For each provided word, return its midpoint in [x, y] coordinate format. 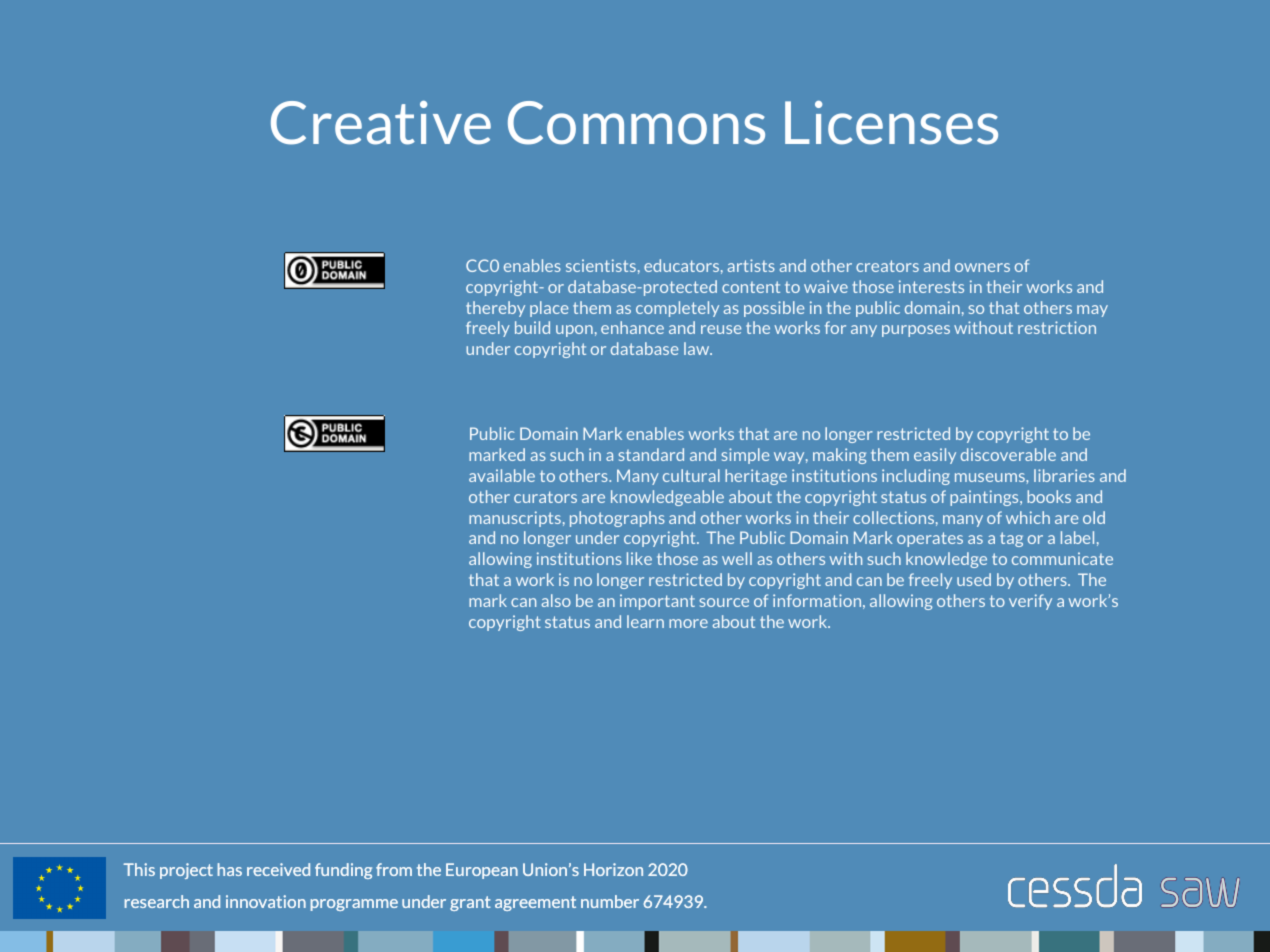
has [229, 869]
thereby [495, 309]
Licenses [891, 123]
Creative [381, 123]
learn [645, 621]
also [556, 600]
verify [1030, 602]
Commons [636, 123]
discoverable [1008, 454]
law [698, 348]
